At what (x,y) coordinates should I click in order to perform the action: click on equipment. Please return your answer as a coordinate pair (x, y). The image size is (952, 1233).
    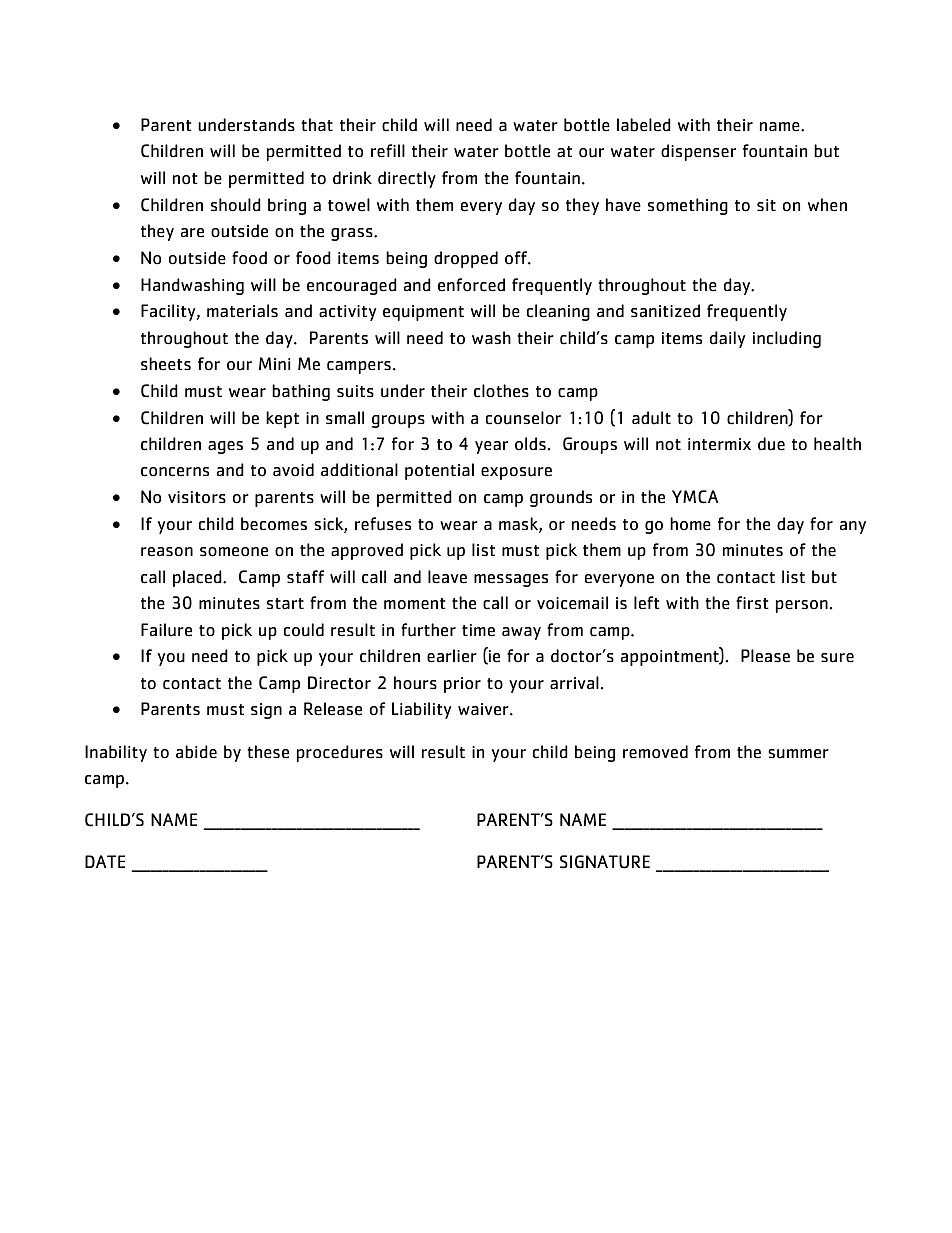
    Looking at the image, I should click on (423, 313).
